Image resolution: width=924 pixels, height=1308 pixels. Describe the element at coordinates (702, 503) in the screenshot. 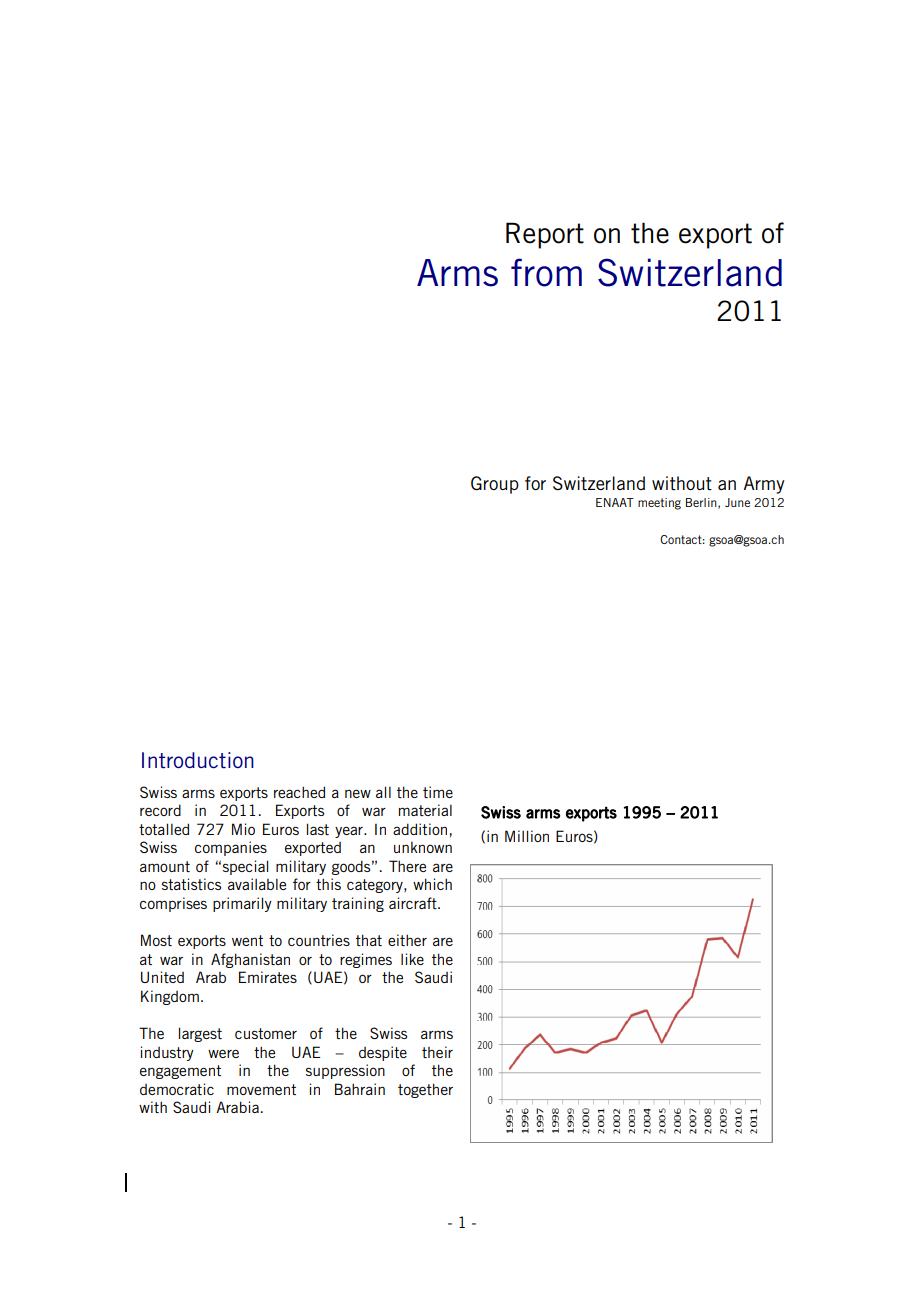

I see `Berlin` at that location.
